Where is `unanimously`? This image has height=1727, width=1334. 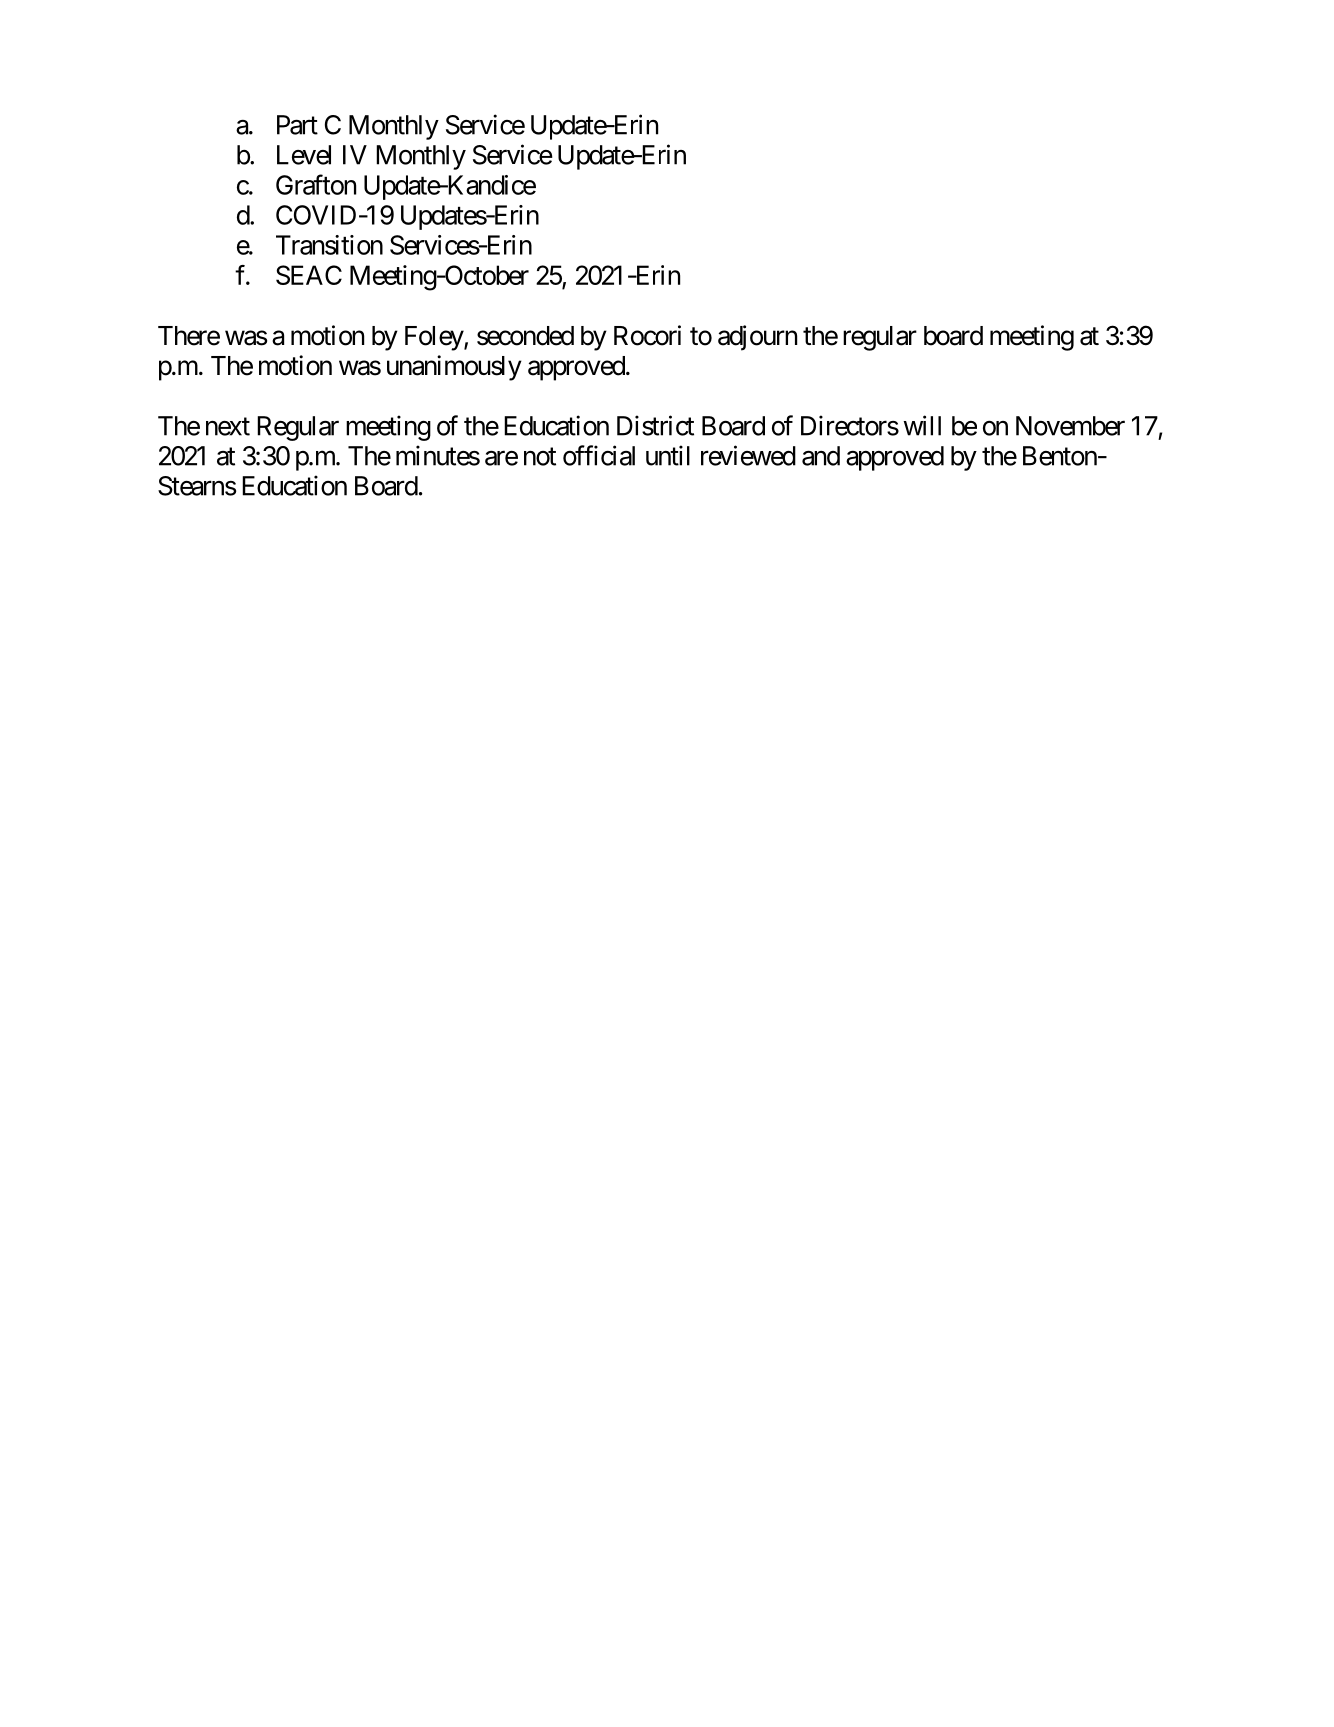
unanimously is located at coordinates (454, 368).
